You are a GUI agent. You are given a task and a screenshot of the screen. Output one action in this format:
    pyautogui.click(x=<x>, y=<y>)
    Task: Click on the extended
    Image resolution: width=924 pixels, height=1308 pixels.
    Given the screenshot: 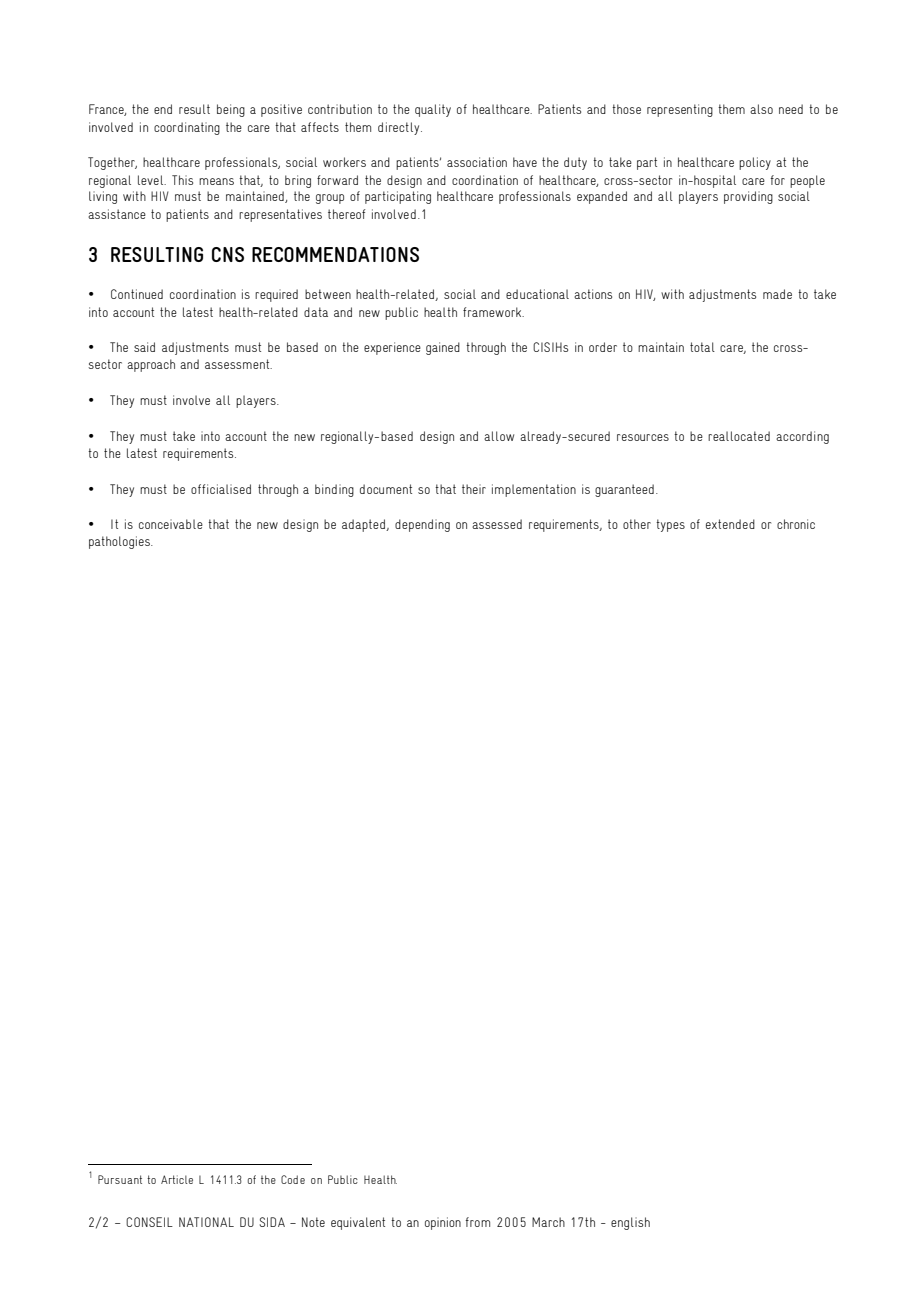 What is the action you would take?
    pyautogui.click(x=730, y=524)
